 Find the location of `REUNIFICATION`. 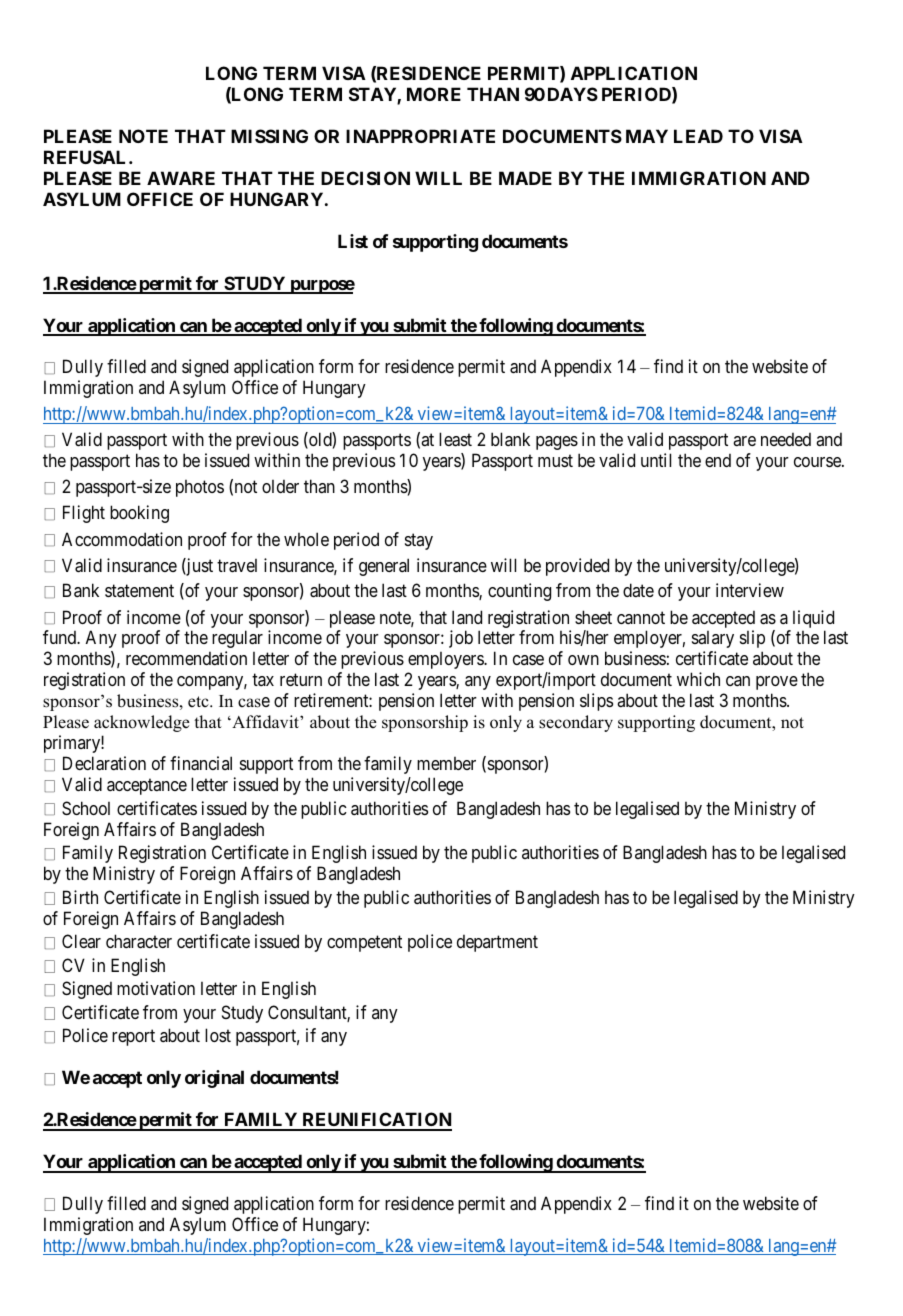

REUNIFICATION is located at coordinates (376, 1121).
